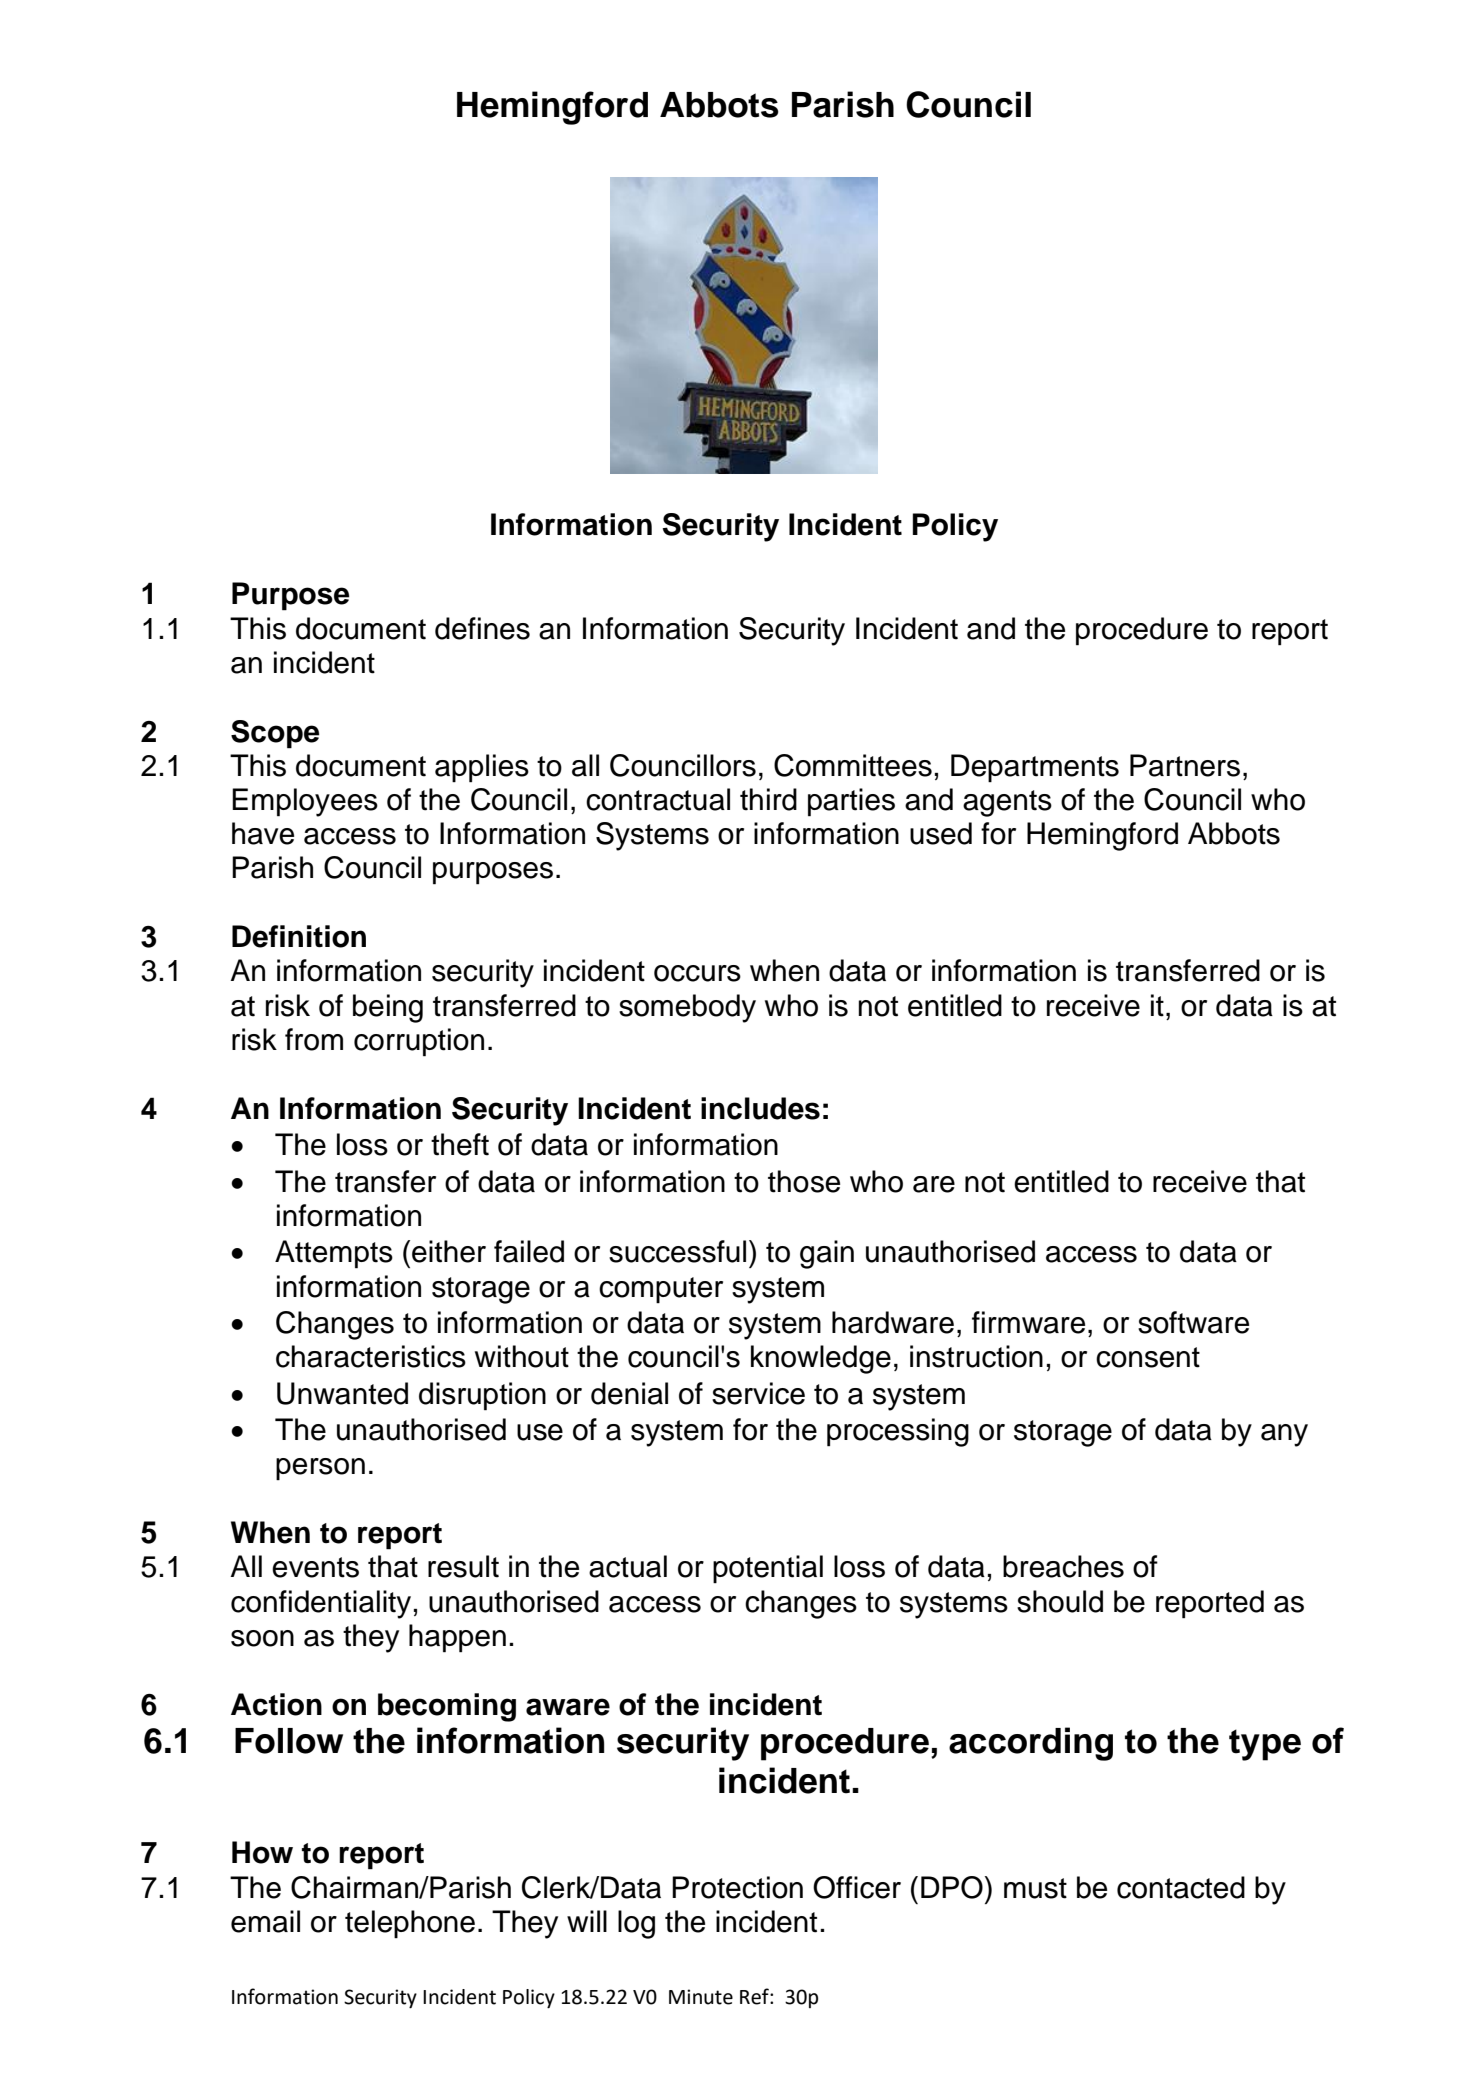 The width and height of the screenshot is (1481, 2094). What do you see at coordinates (1181, 1887) in the screenshot?
I see `contacted` at bounding box center [1181, 1887].
